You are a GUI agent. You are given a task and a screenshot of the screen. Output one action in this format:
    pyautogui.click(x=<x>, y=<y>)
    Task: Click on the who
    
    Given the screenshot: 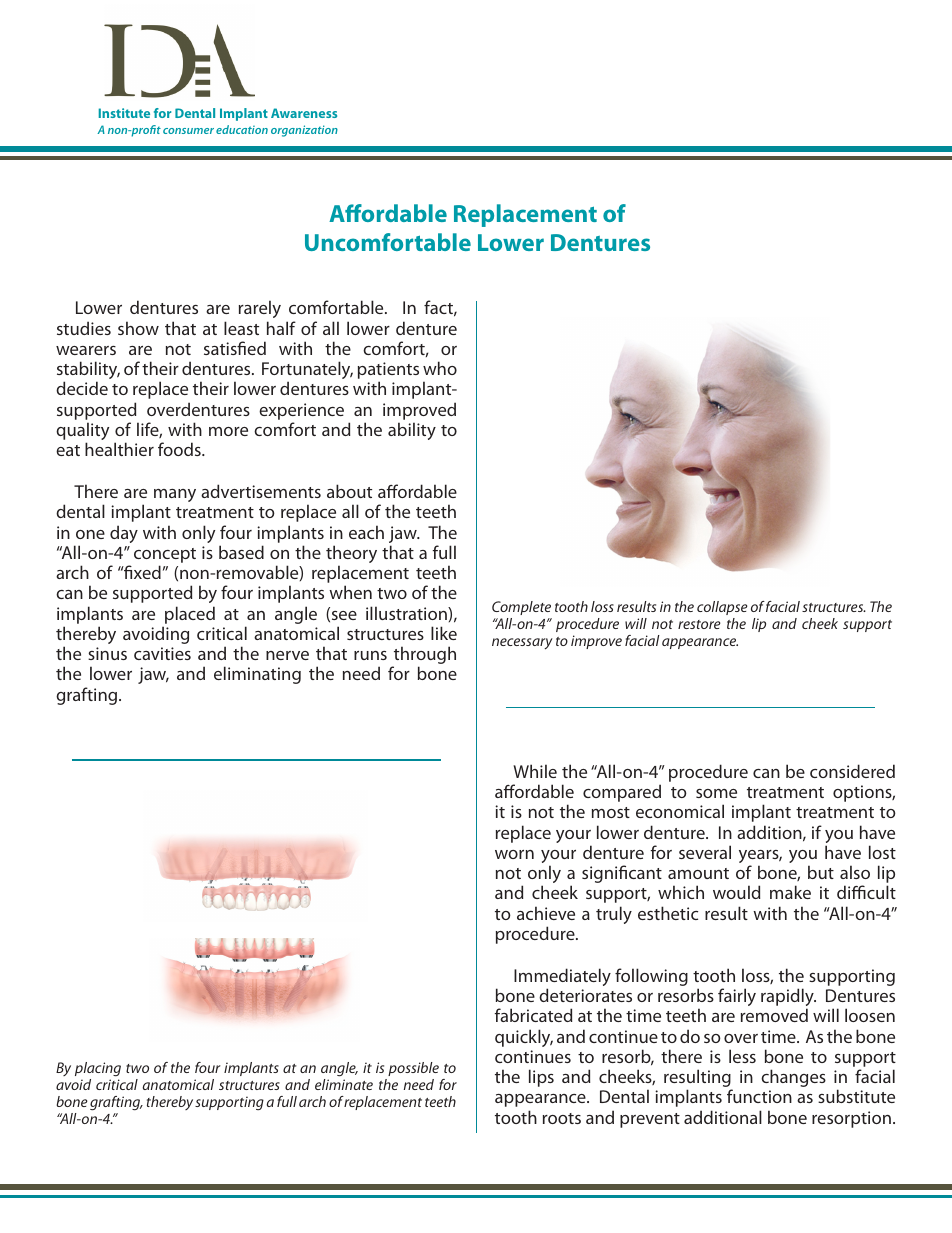 What is the action you would take?
    pyautogui.click(x=440, y=368)
